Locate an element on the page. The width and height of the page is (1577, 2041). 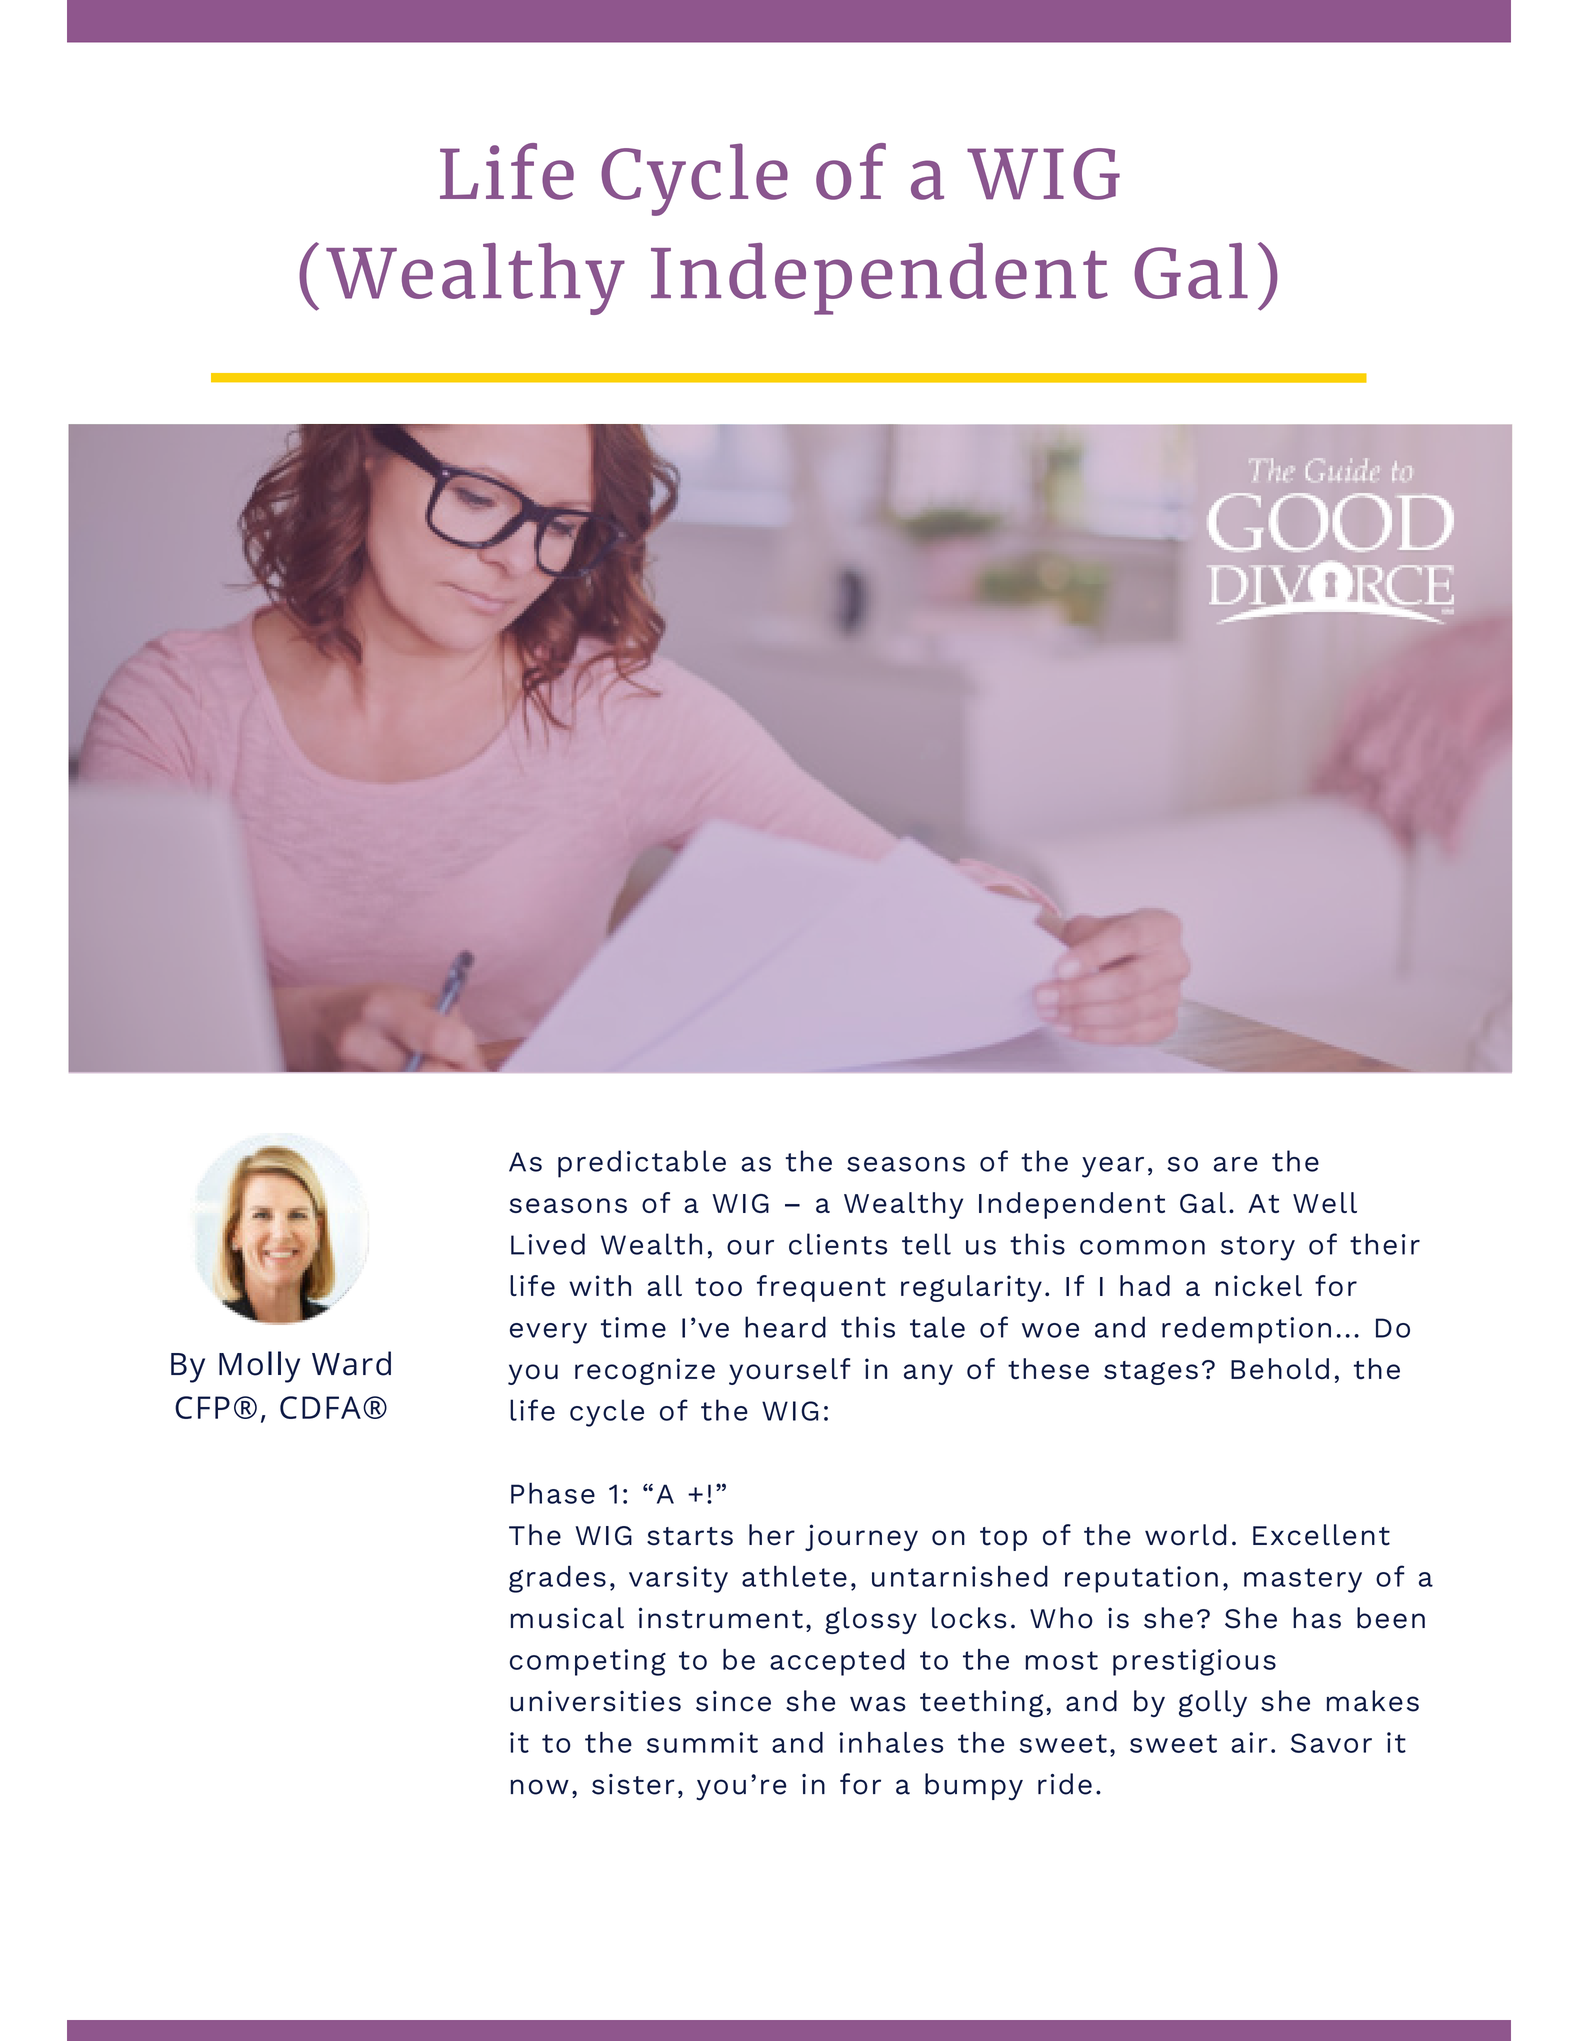
her is located at coordinates (772, 1535).
